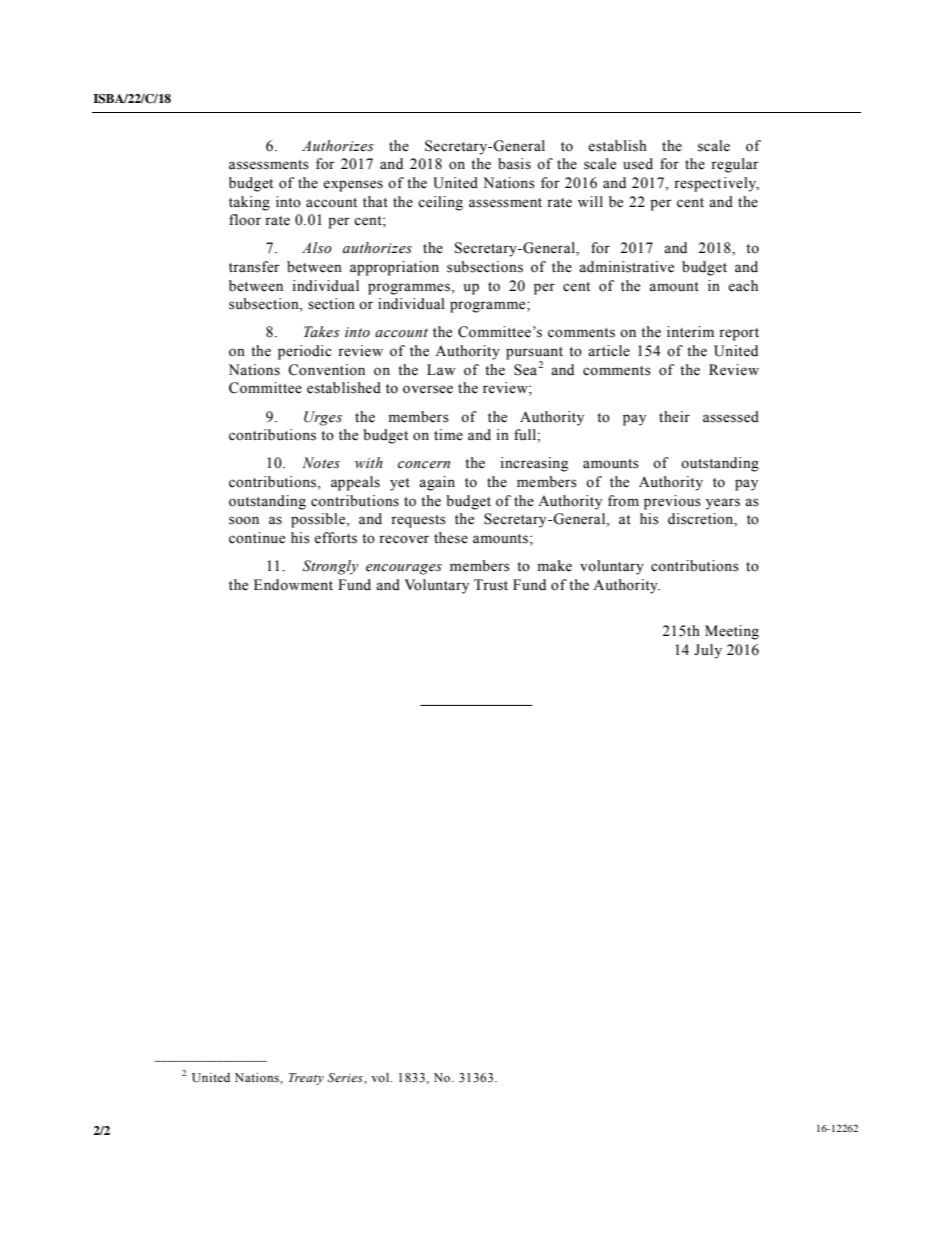  Describe the element at coordinates (293, 585) in the screenshot. I see `Endowment` at that location.
